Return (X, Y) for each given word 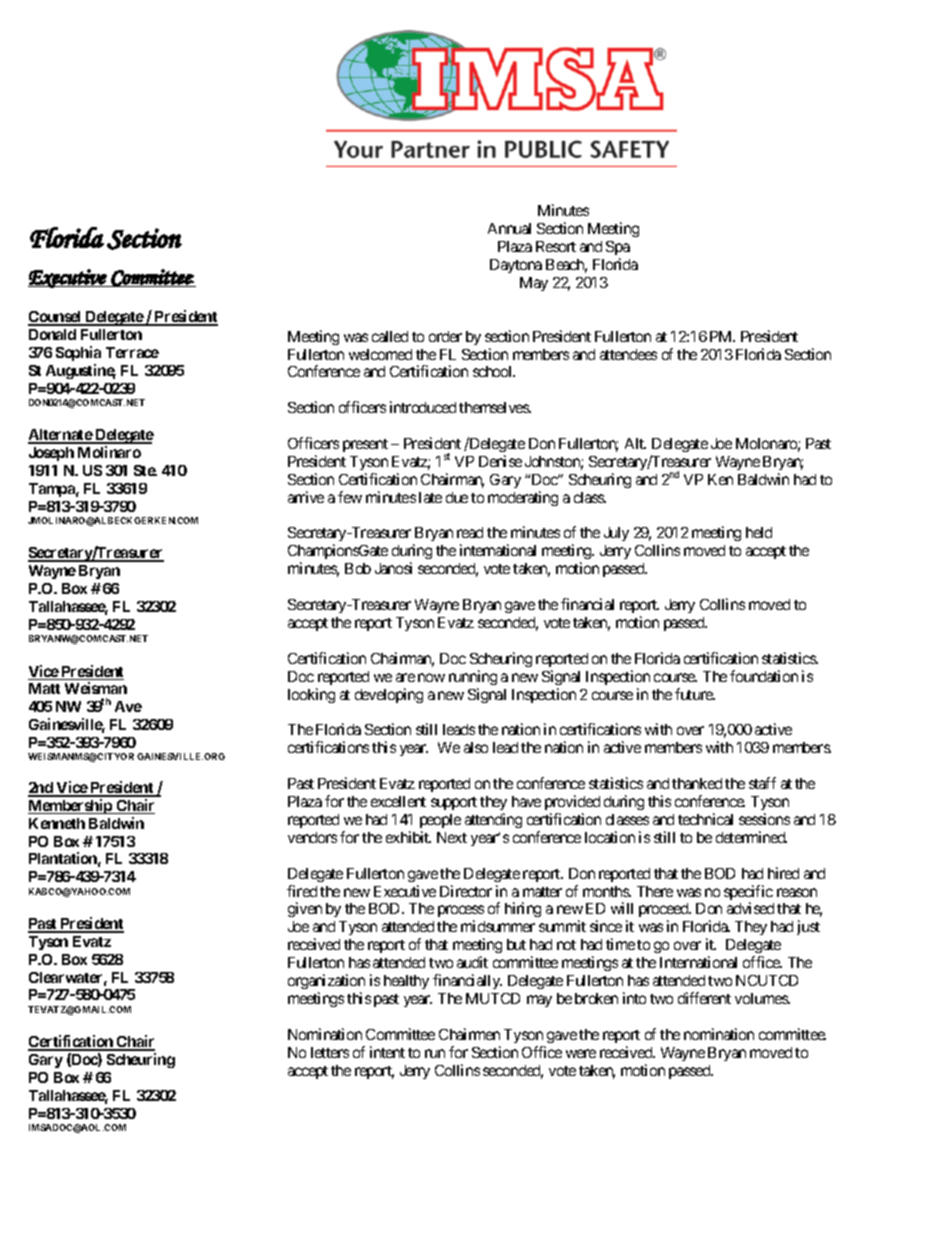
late (430, 497)
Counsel (56, 318)
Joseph (51, 454)
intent (387, 1052)
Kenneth (57, 823)
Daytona (516, 266)
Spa (618, 248)
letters (330, 1052)
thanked (697, 783)
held (759, 532)
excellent (398, 801)
